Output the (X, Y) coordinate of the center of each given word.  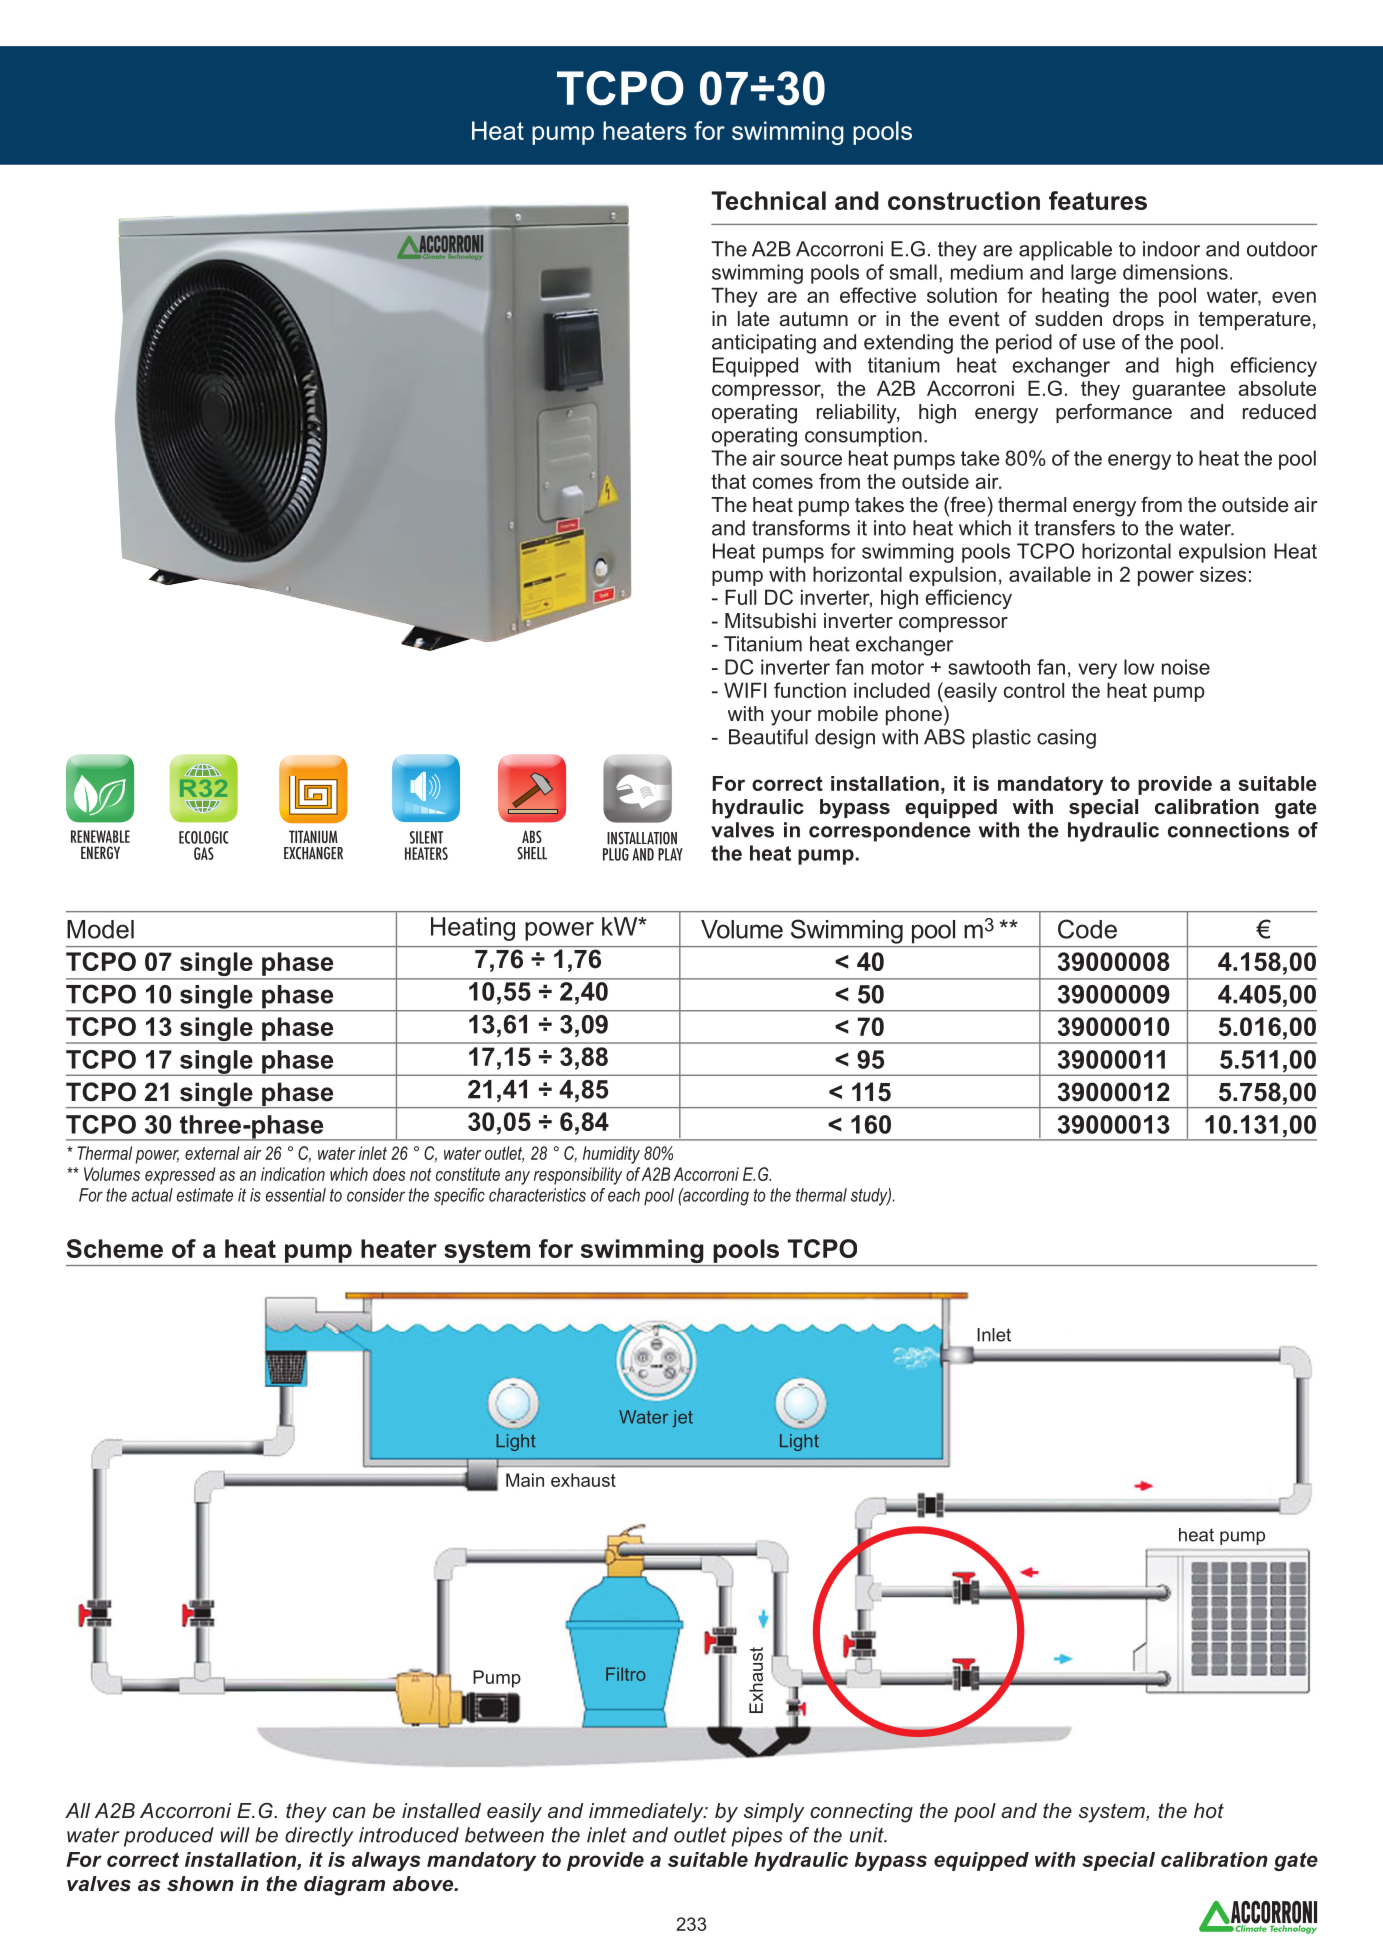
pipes (757, 1837)
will (235, 1835)
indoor (1171, 249)
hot (1209, 1810)
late (754, 319)
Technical (769, 200)
